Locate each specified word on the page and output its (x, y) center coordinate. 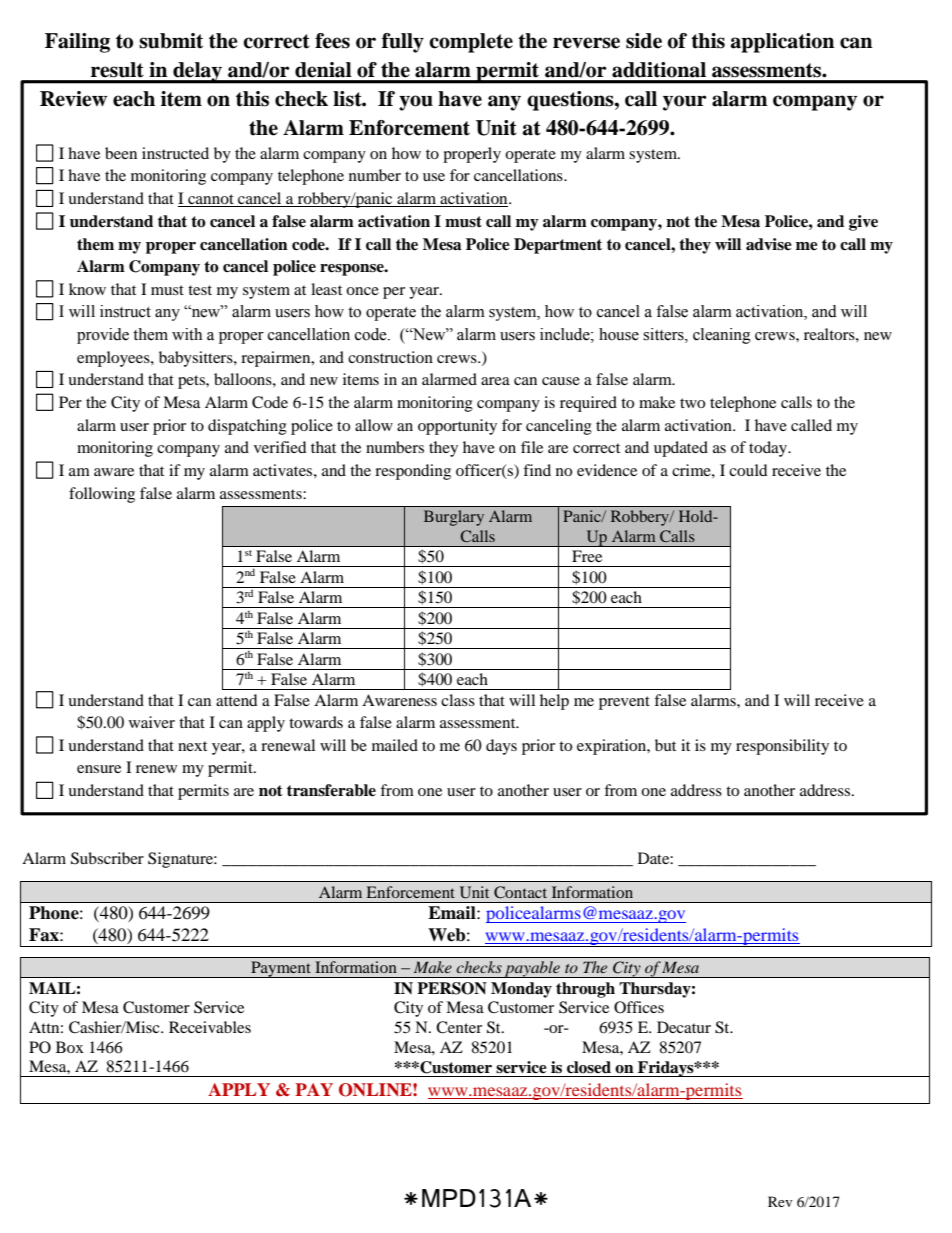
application (782, 43)
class (458, 700)
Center (459, 1027)
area (495, 381)
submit (171, 41)
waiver (152, 722)
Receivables (210, 1027)
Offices (639, 1007)
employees (114, 359)
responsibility (782, 747)
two (692, 403)
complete (471, 43)
